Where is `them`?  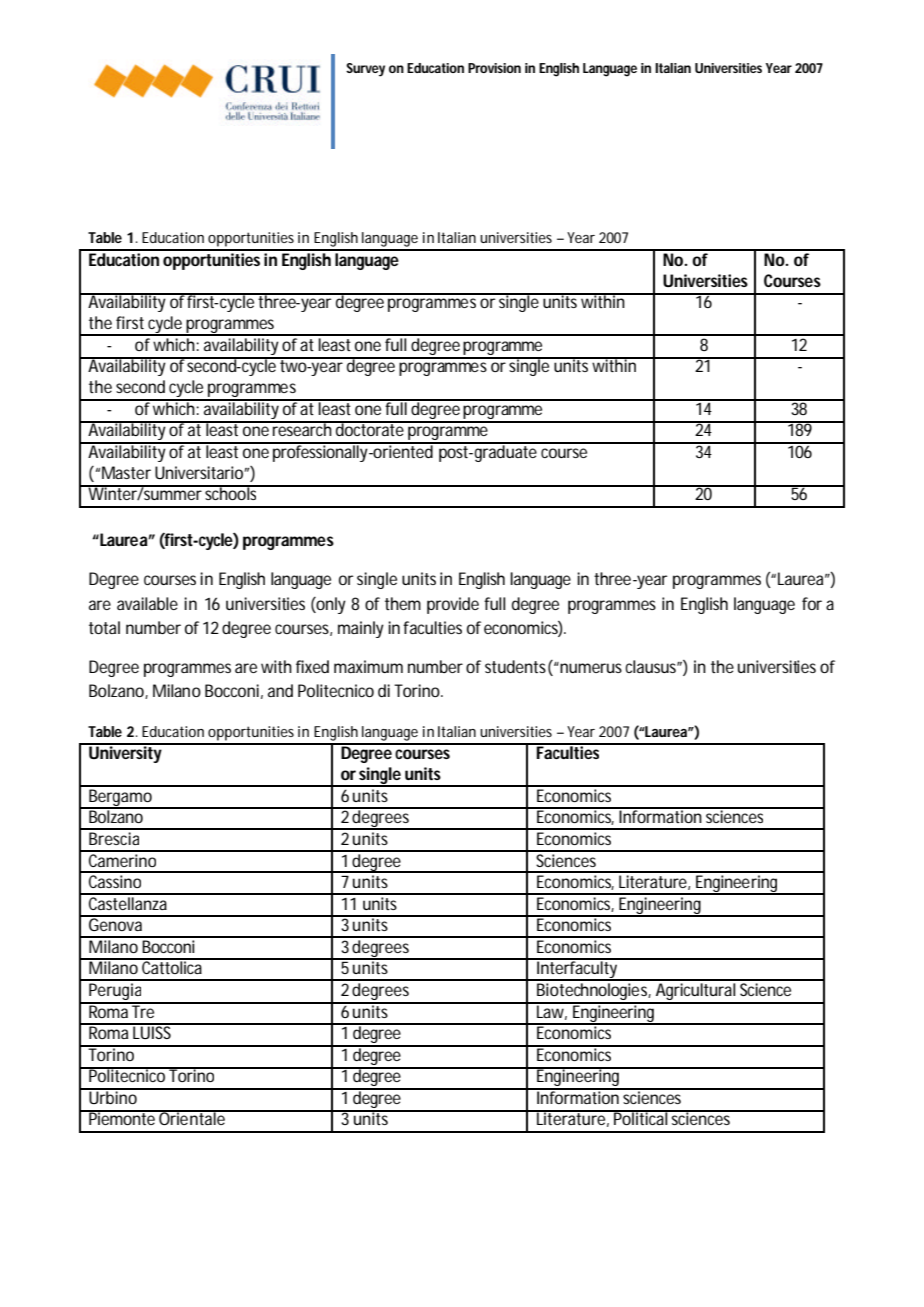 them is located at coordinates (403, 603).
